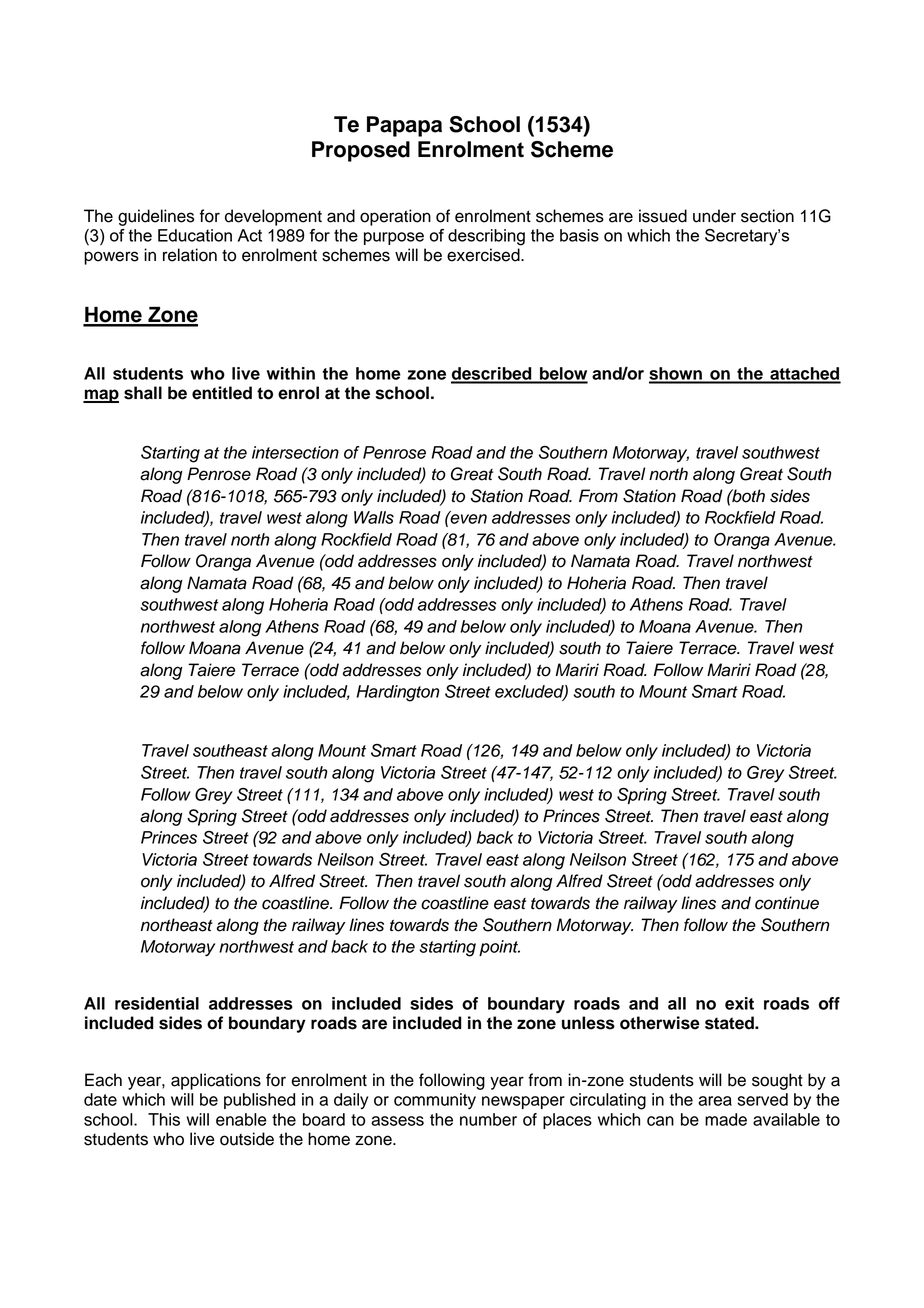  Describe the element at coordinates (579, 235) in the screenshot. I see `basis` at that location.
